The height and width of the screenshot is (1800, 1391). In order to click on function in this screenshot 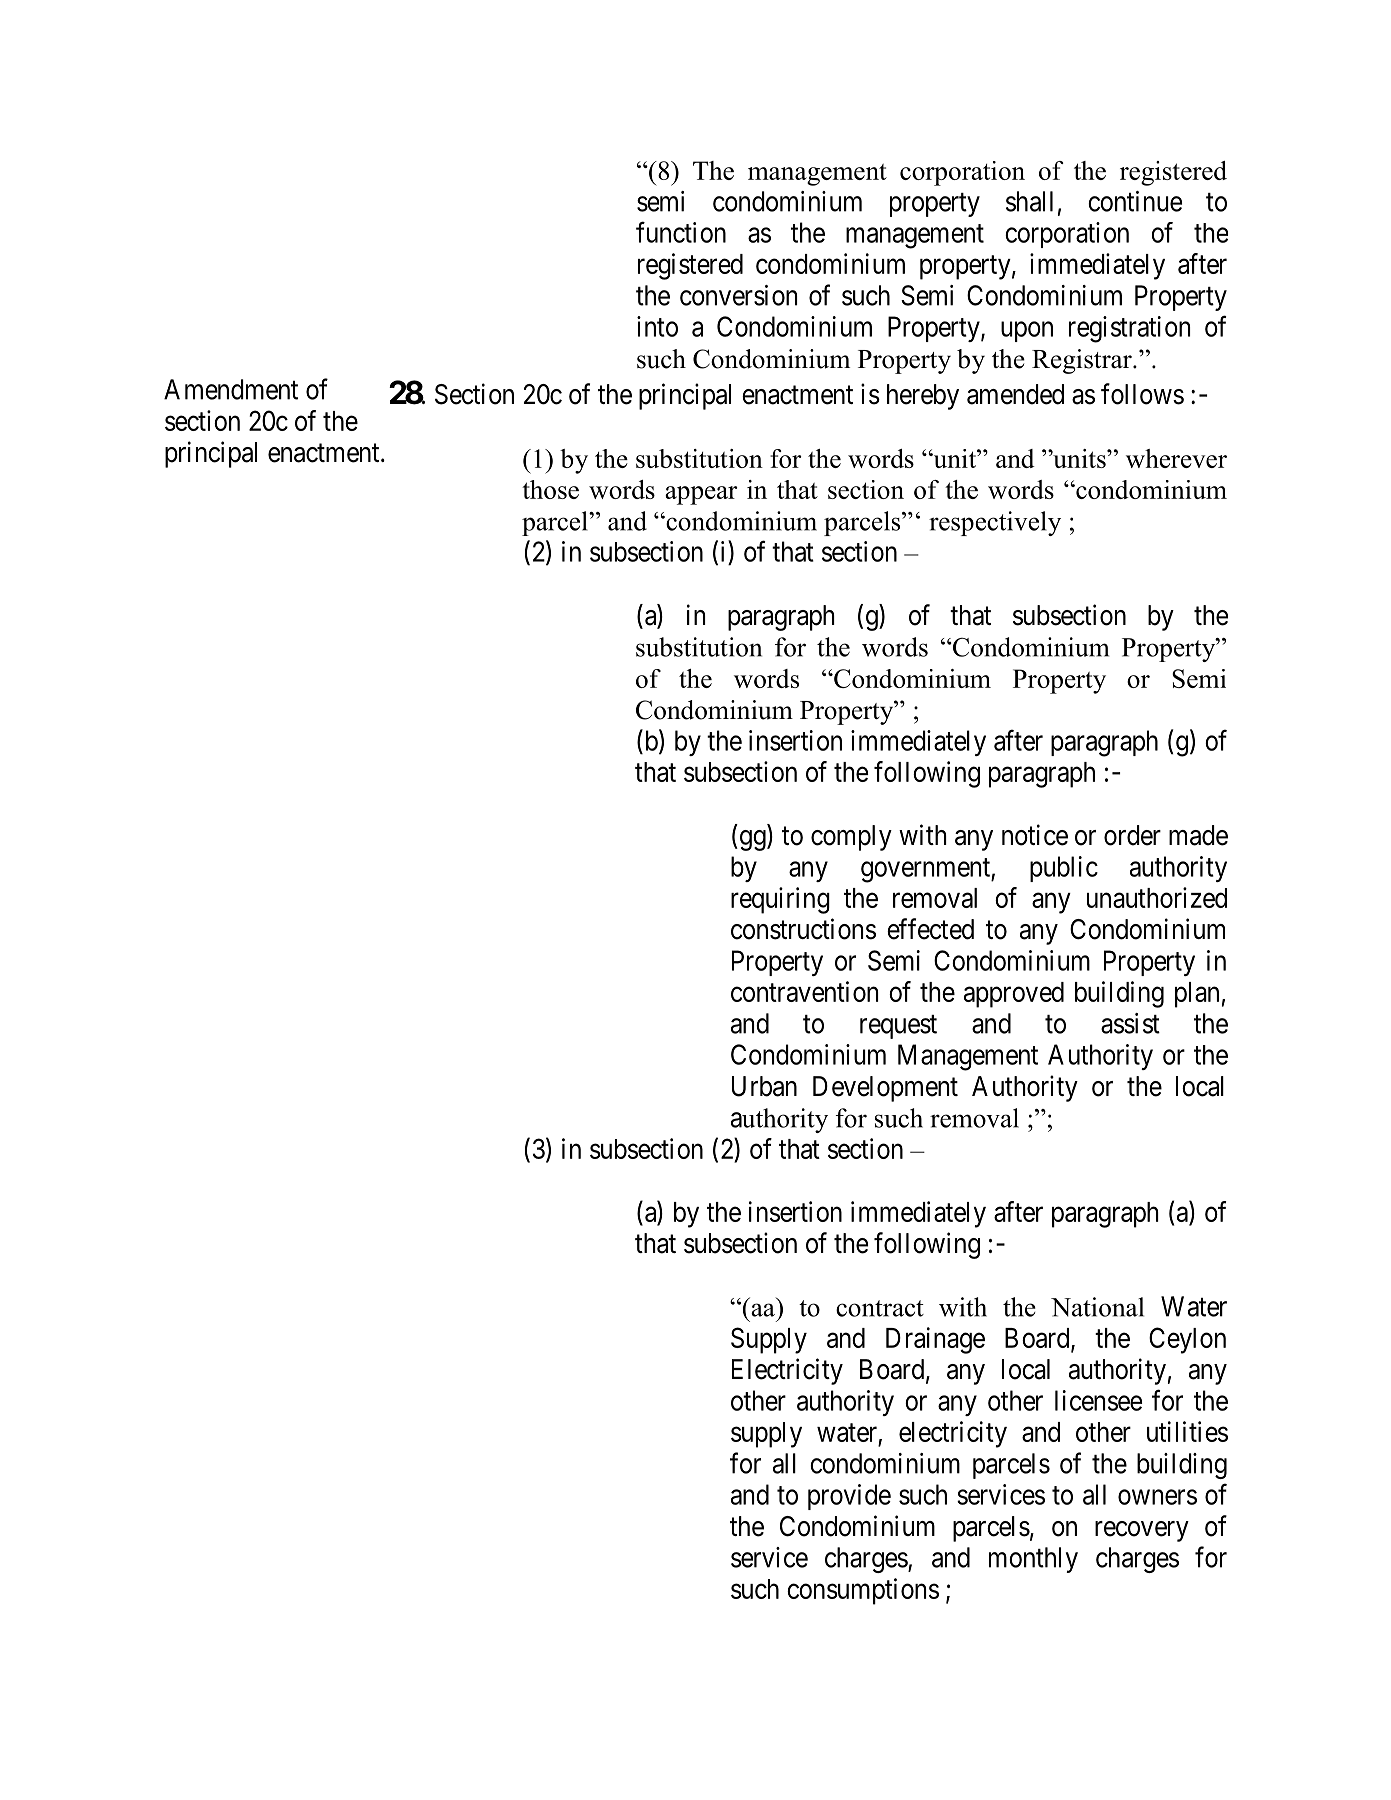, I will do `click(681, 232)`.
